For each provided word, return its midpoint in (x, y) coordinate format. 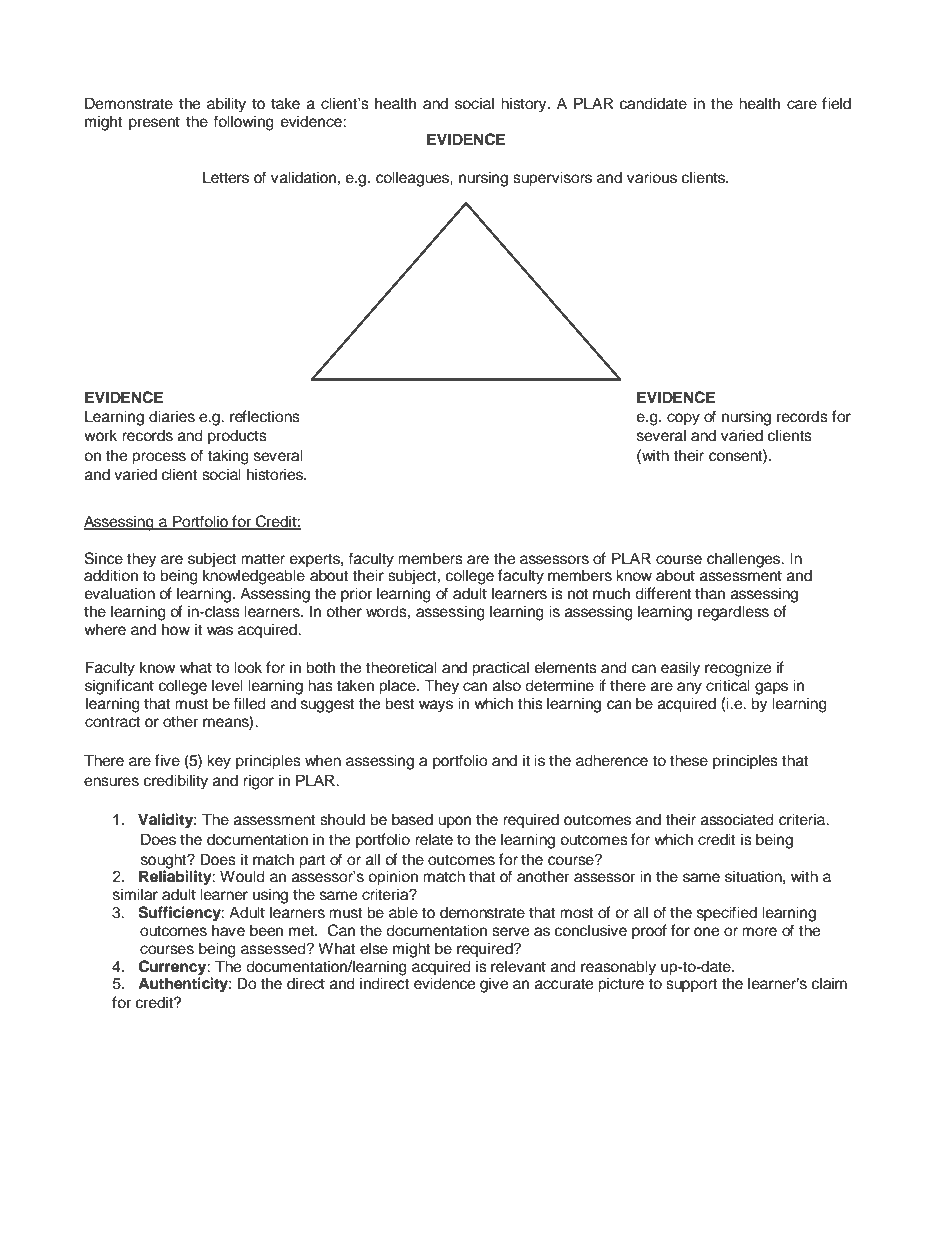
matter (263, 559)
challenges (745, 560)
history (525, 105)
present (154, 124)
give (494, 985)
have (228, 930)
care (802, 105)
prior (356, 595)
